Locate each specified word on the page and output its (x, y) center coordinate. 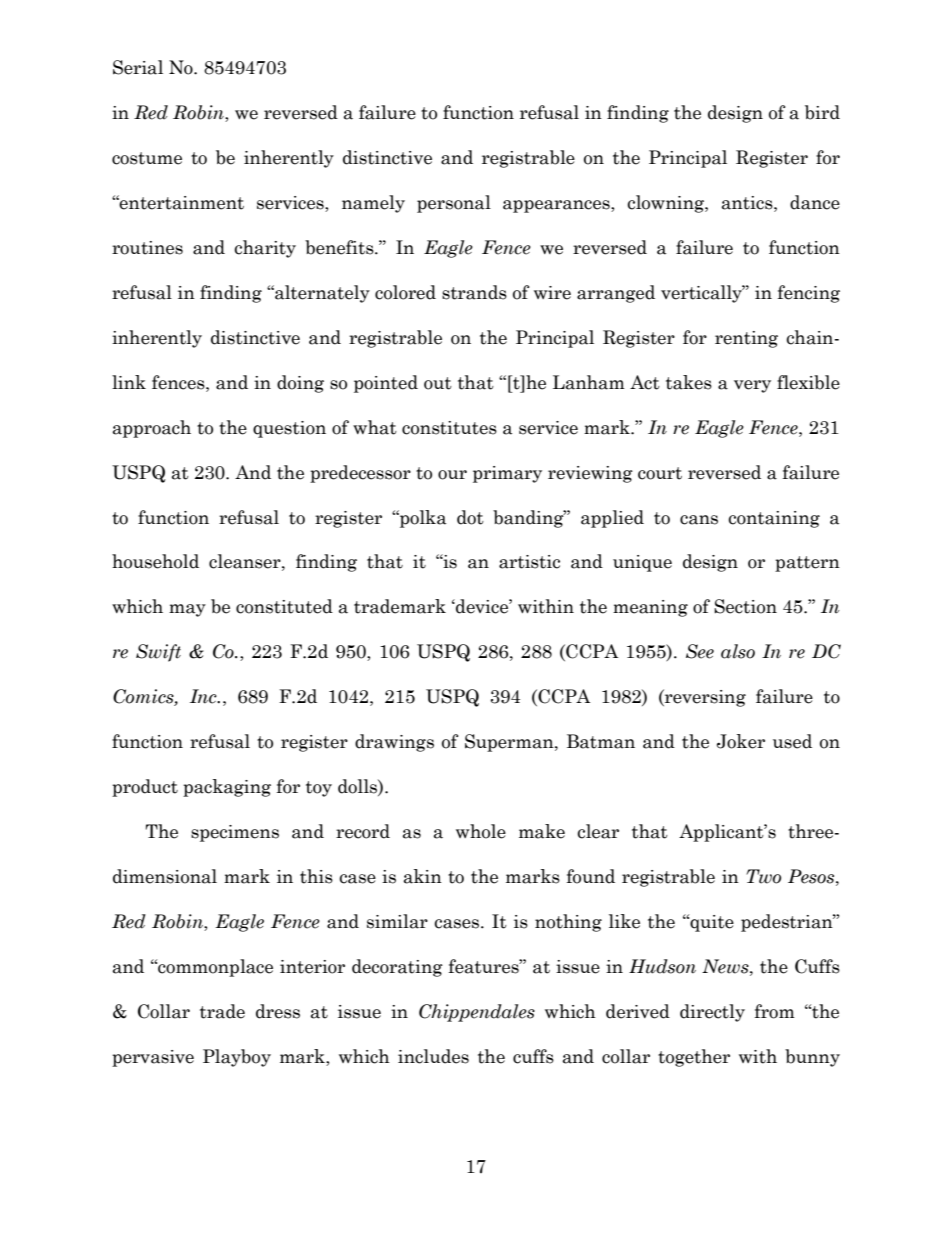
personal (454, 204)
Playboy (237, 1058)
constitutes (449, 428)
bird (822, 112)
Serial (138, 67)
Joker (741, 741)
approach (152, 429)
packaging (227, 788)
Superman (510, 743)
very (752, 386)
